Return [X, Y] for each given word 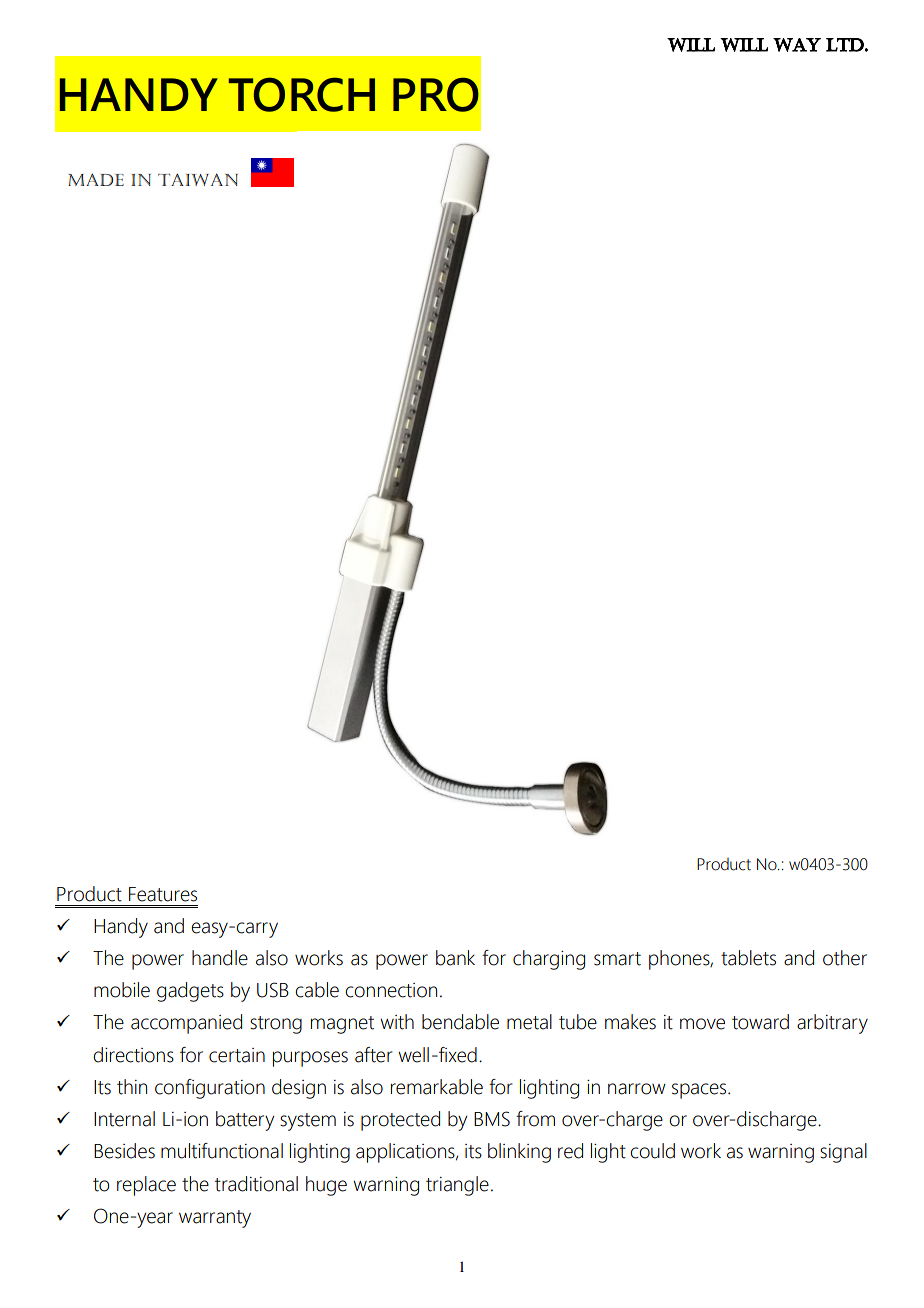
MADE [96, 179]
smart [617, 959]
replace [146, 1186]
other [845, 958]
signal [843, 1153]
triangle [457, 1186]
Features [163, 894]
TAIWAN [198, 179]
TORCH [302, 95]
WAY [797, 45]
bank [455, 958]
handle [220, 958]
